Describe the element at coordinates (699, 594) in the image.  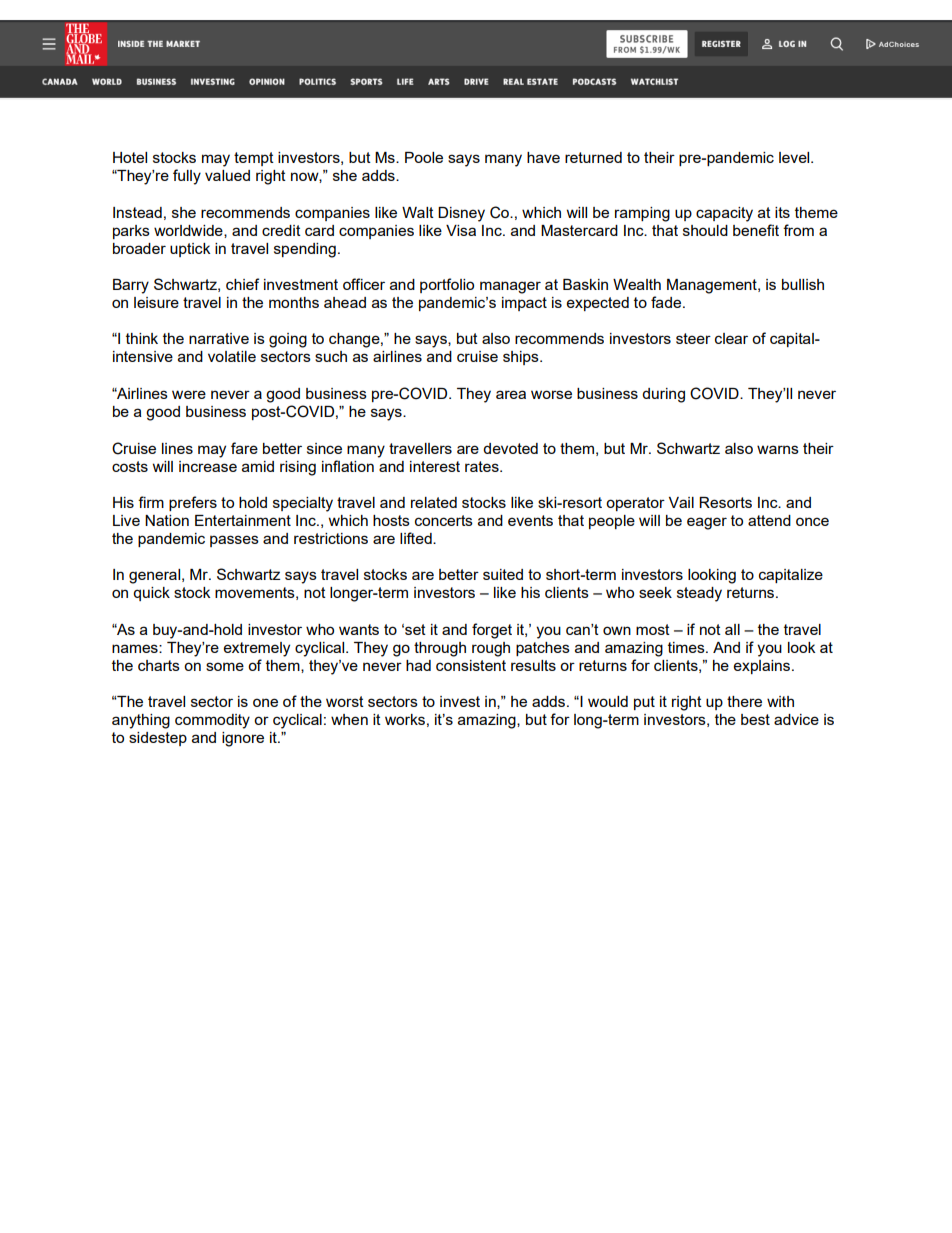
I see `steady` at that location.
